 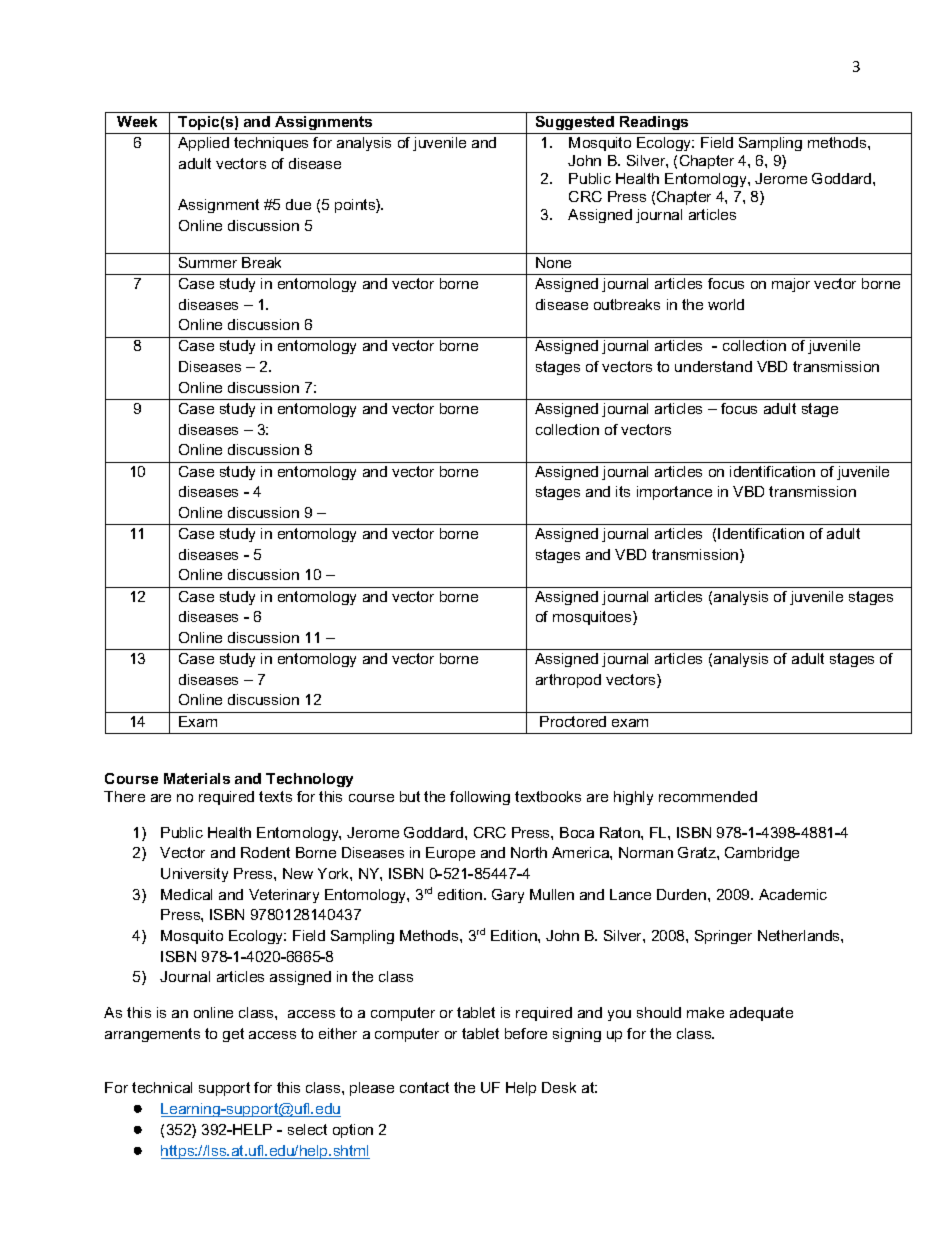 What do you see at coordinates (162, 1087) in the document?
I see `technical` at bounding box center [162, 1087].
